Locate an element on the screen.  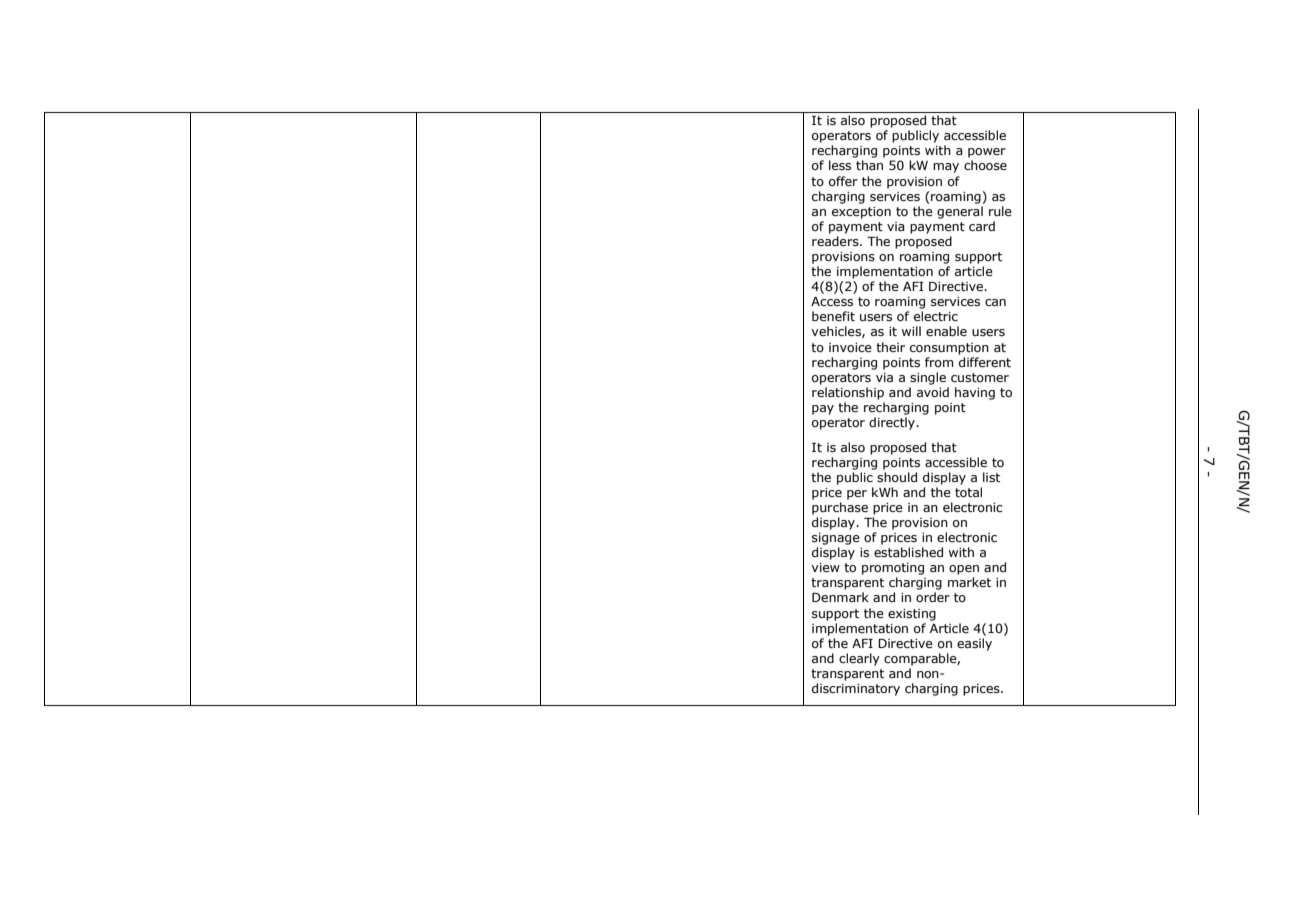
easily is located at coordinates (974, 644).
